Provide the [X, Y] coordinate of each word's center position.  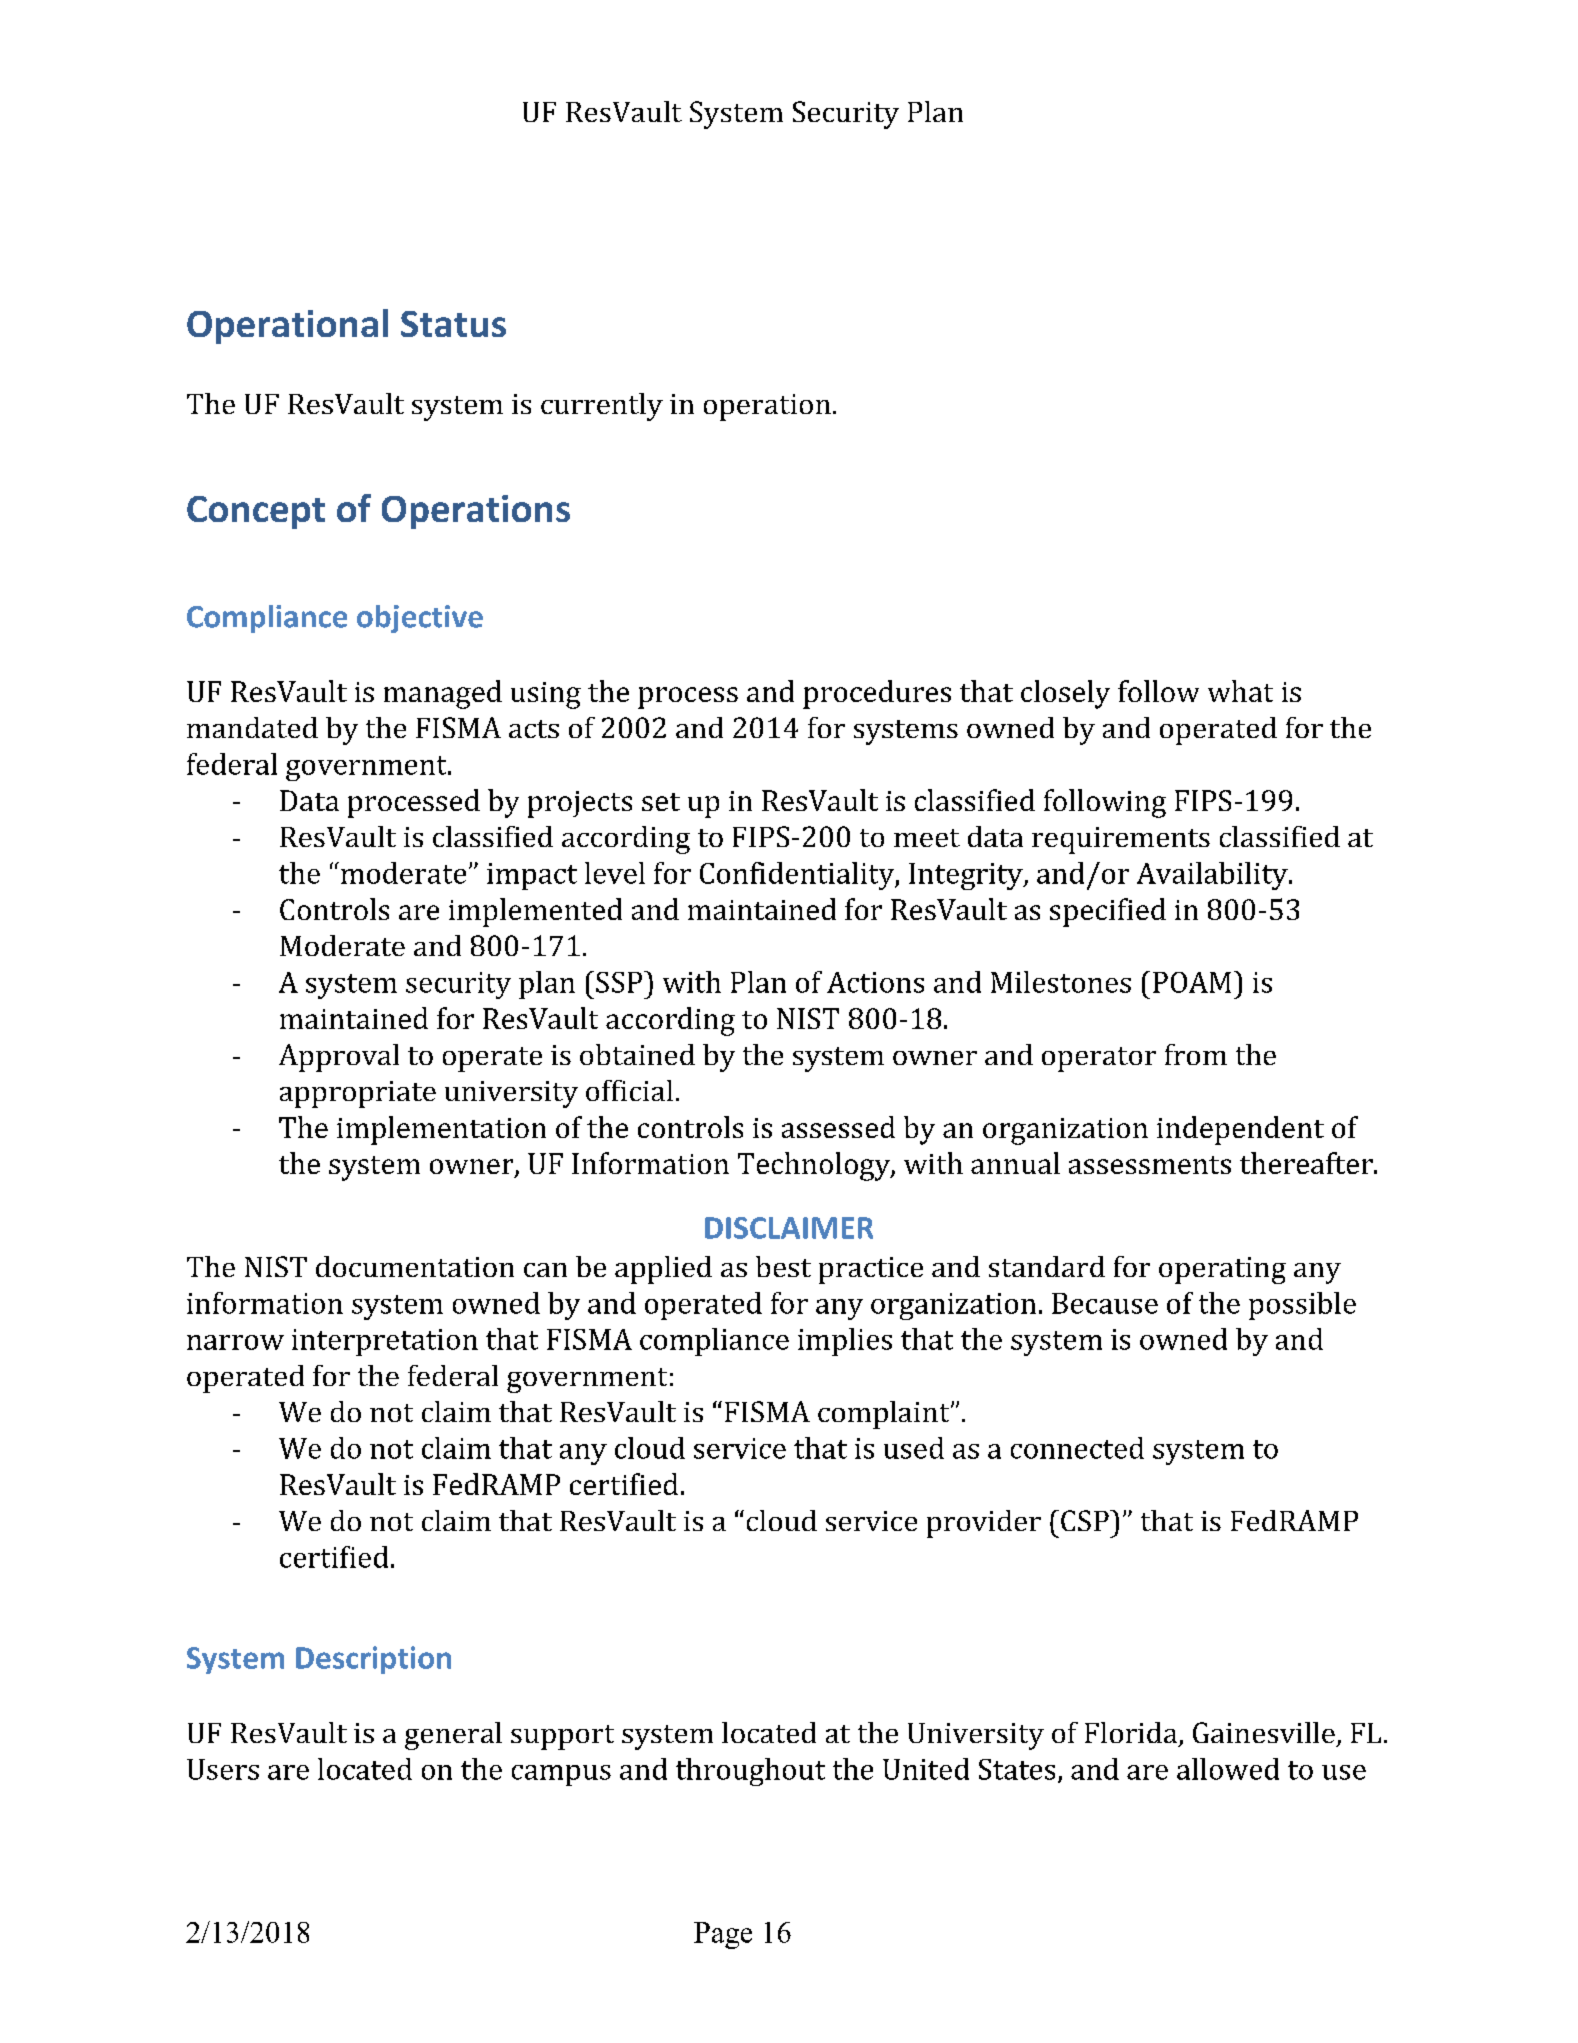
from [1196, 1054]
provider [984, 1524]
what [1240, 691]
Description [373, 1660]
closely [1065, 694]
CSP [1086, 1520]
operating [1222, 1270]
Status [453, 324]
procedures [877, 694]
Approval [339, 1058]
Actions [875, 982]
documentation [415, 1266]
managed [443, 694]
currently [602, 407]
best [783, 1266]
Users [223, 1769]
